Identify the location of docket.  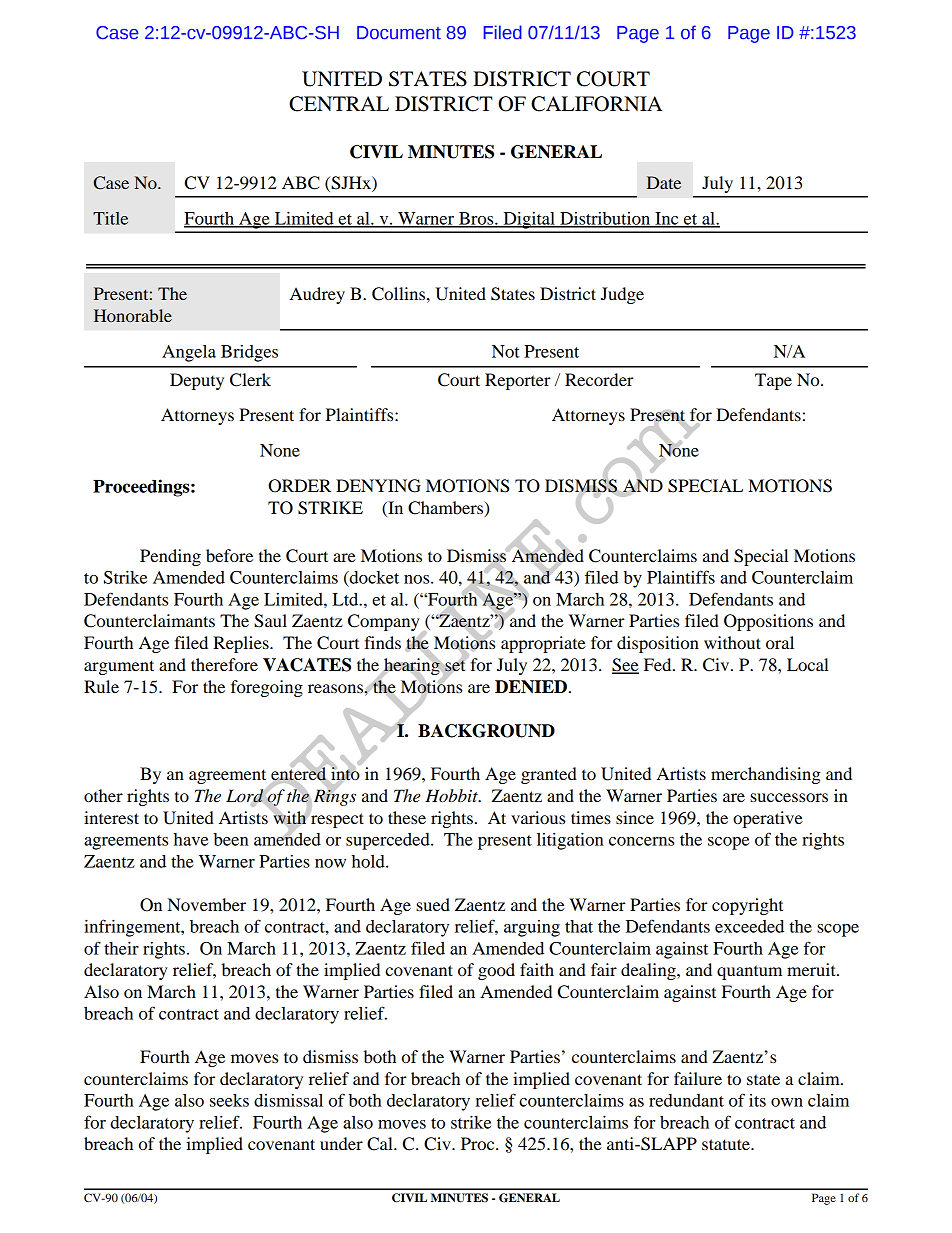
(373, 577).
